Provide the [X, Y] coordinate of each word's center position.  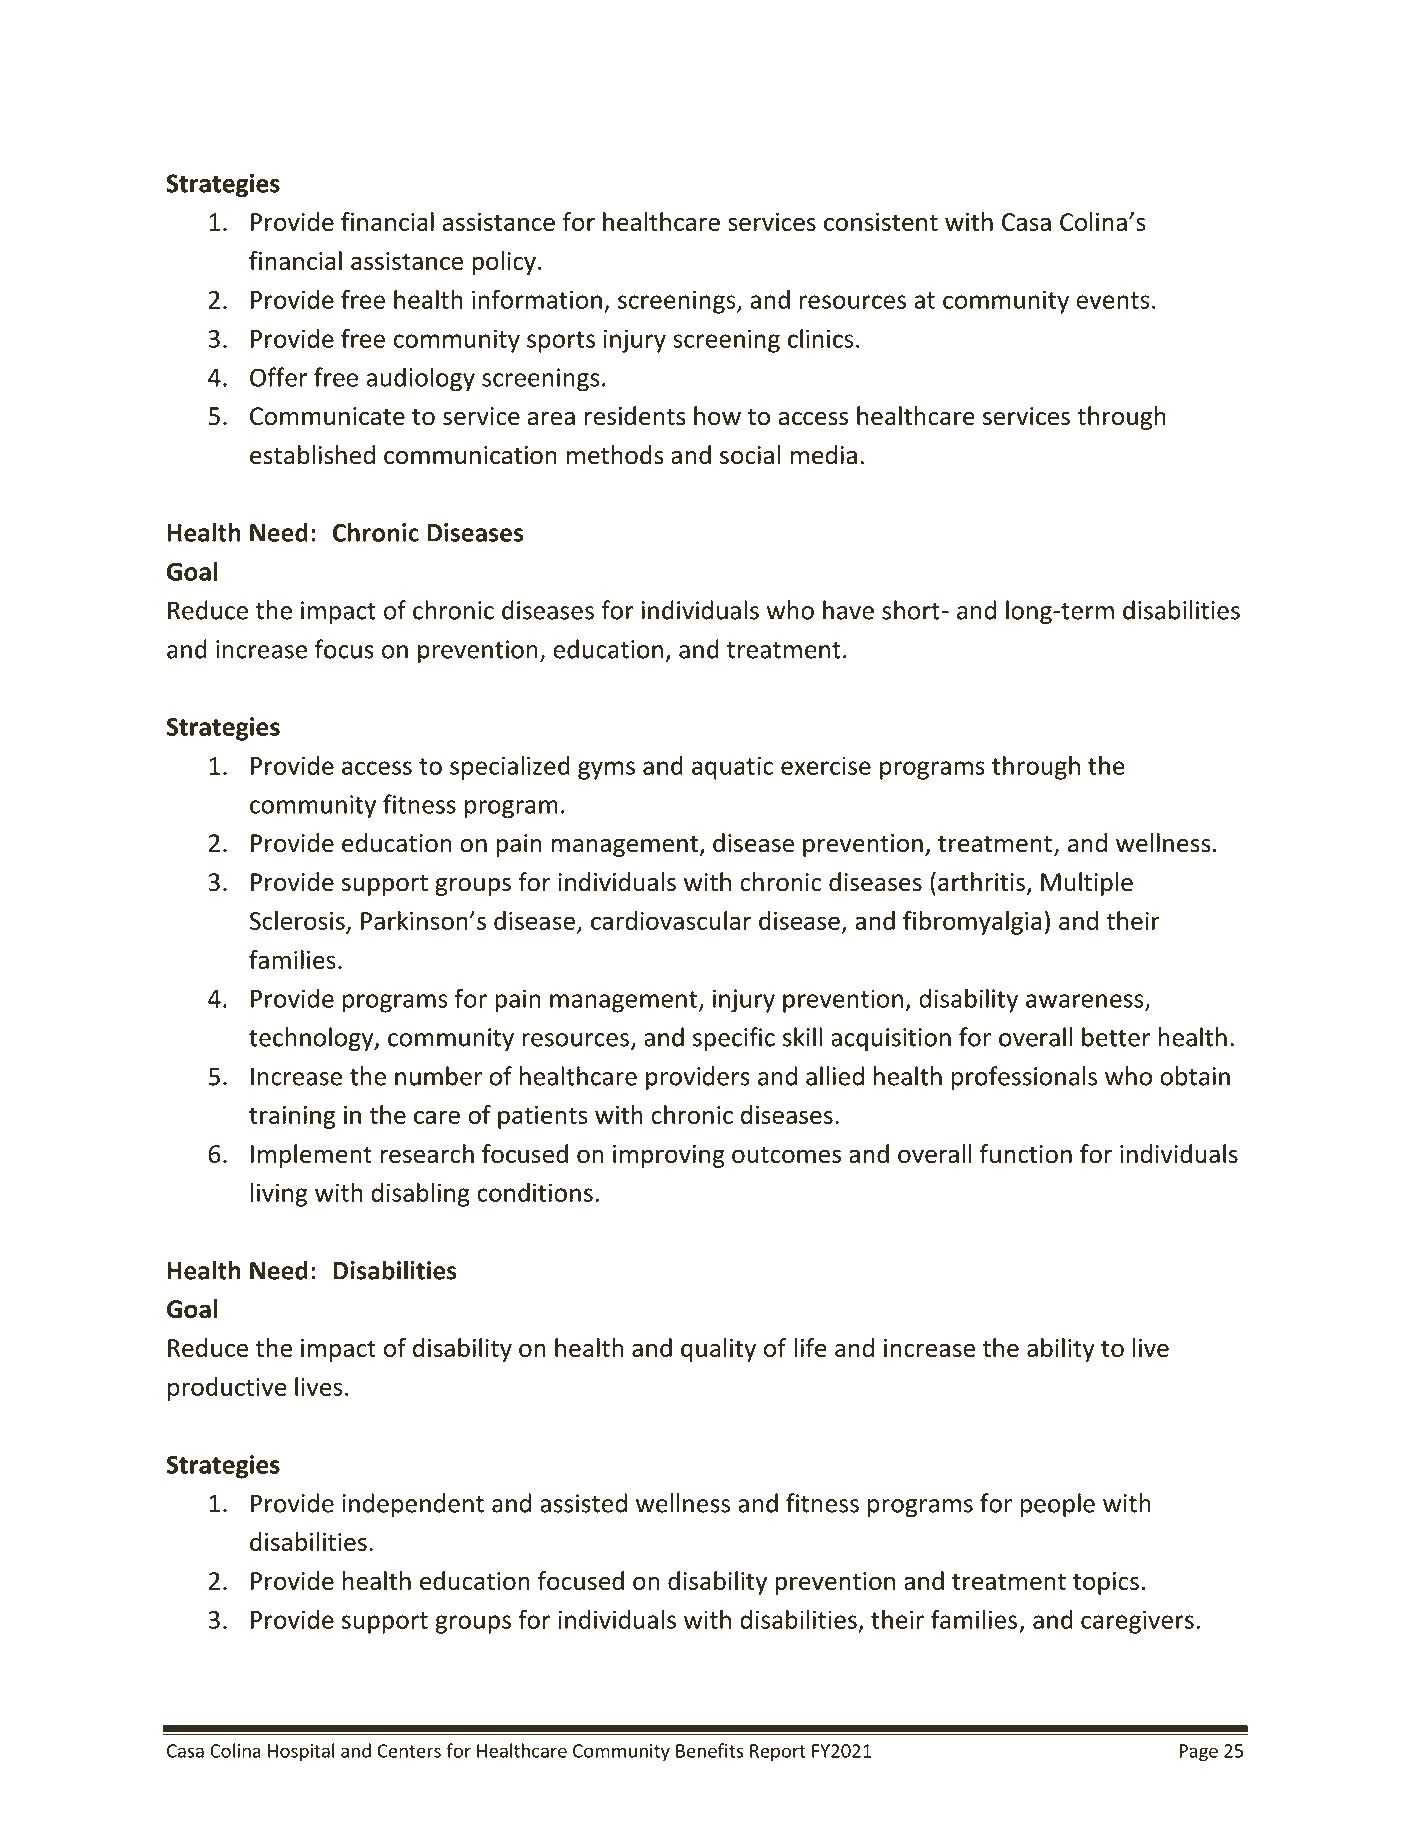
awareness [1086, 1002]
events [1113, 300]
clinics [820, 338]
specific [734, 1039]
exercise [826, 765]
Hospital [301, 1752]
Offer [279, 377]
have [848, 610]
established [312, 455]
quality [718, 1350]
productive [227, 1389]
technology [312, 1039]
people [1057, 1505]
